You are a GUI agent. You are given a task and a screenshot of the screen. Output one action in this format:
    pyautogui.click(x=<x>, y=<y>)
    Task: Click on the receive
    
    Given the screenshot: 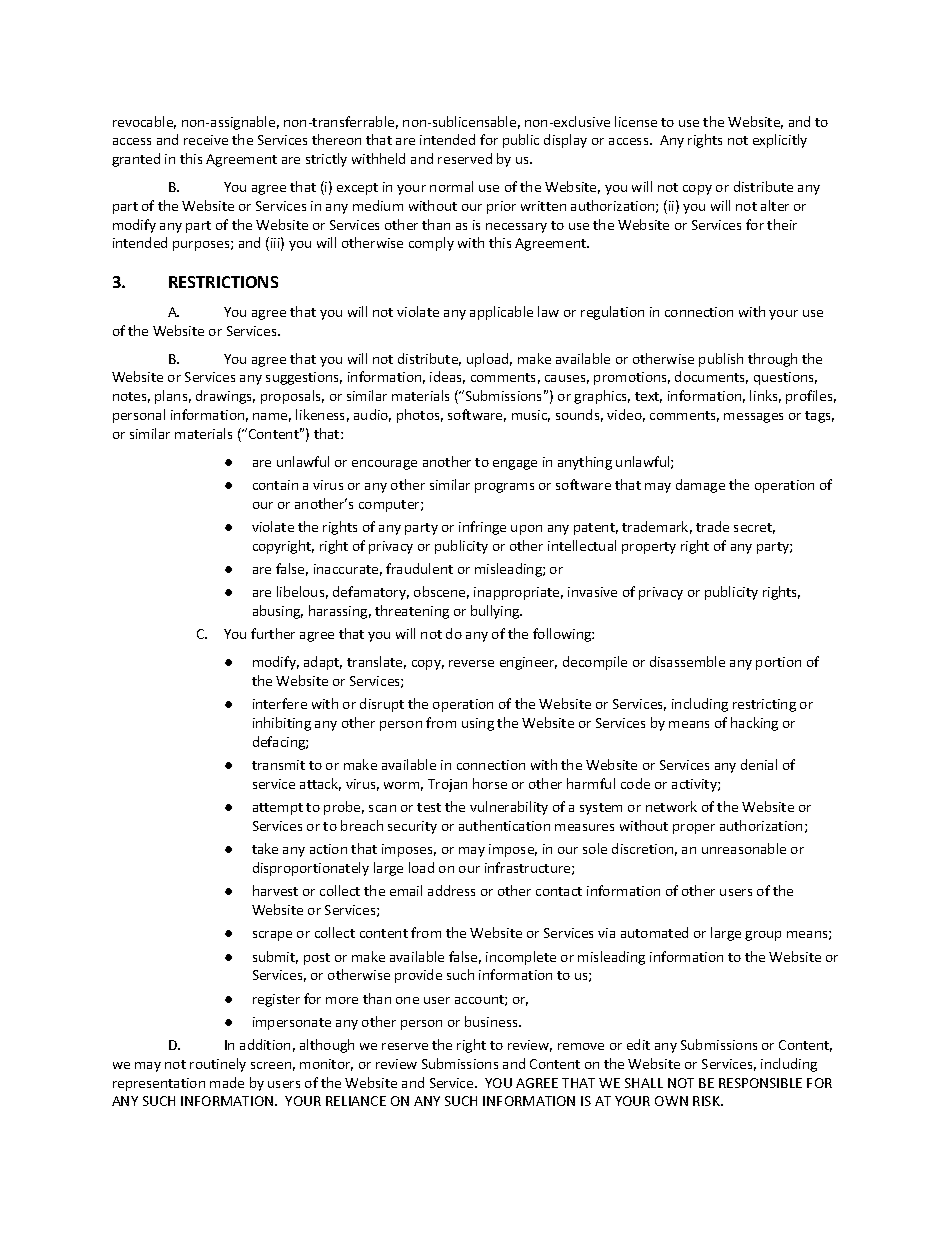 What is the action you would take?
    pyautogui.click(x=206, y=140)
